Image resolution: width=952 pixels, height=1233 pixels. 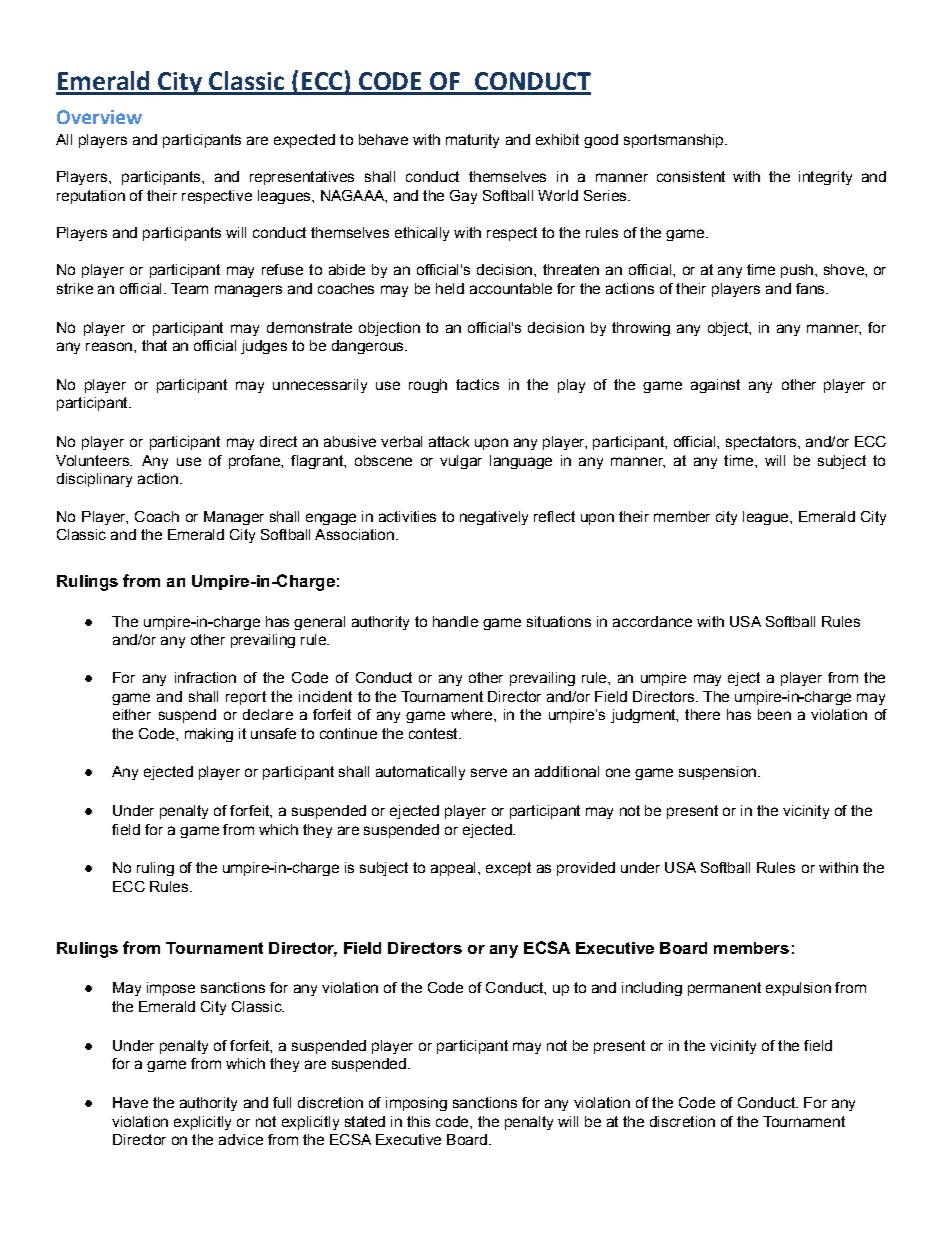 What do you see at coordinates (472, 141) in the screenshot?
I see `maturity` at bounding box center [472, 141].
